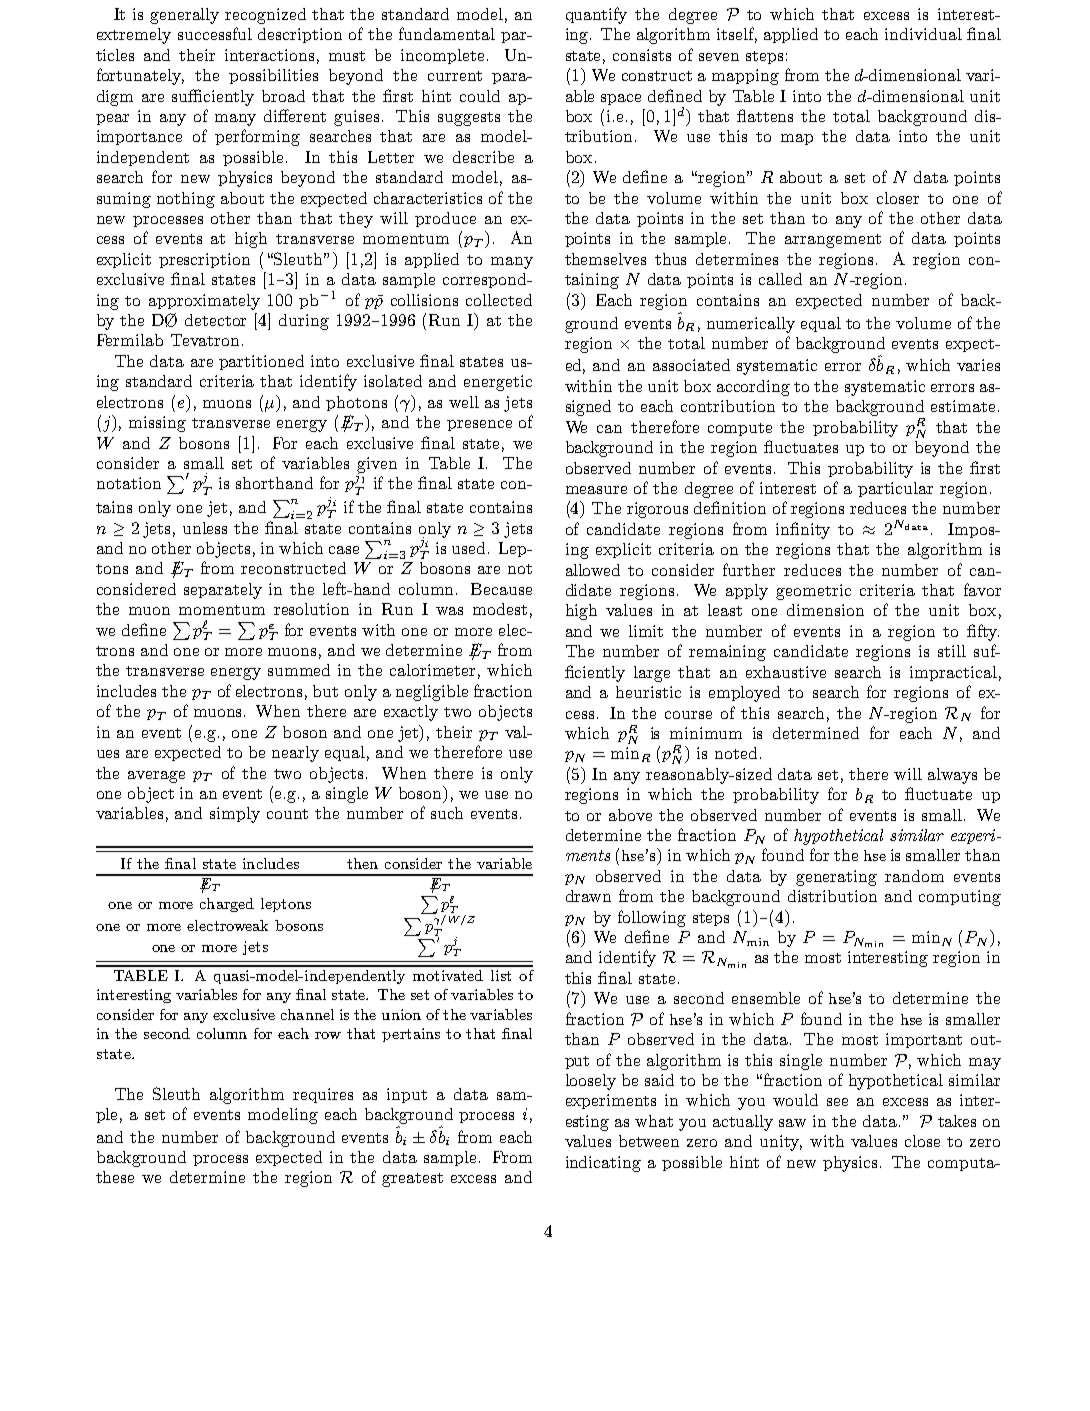 This page has width=1090, height=1411. What do you see at coordinates (115, 1177) in the page?
I see `these` at bounding box center [115, 1177].
